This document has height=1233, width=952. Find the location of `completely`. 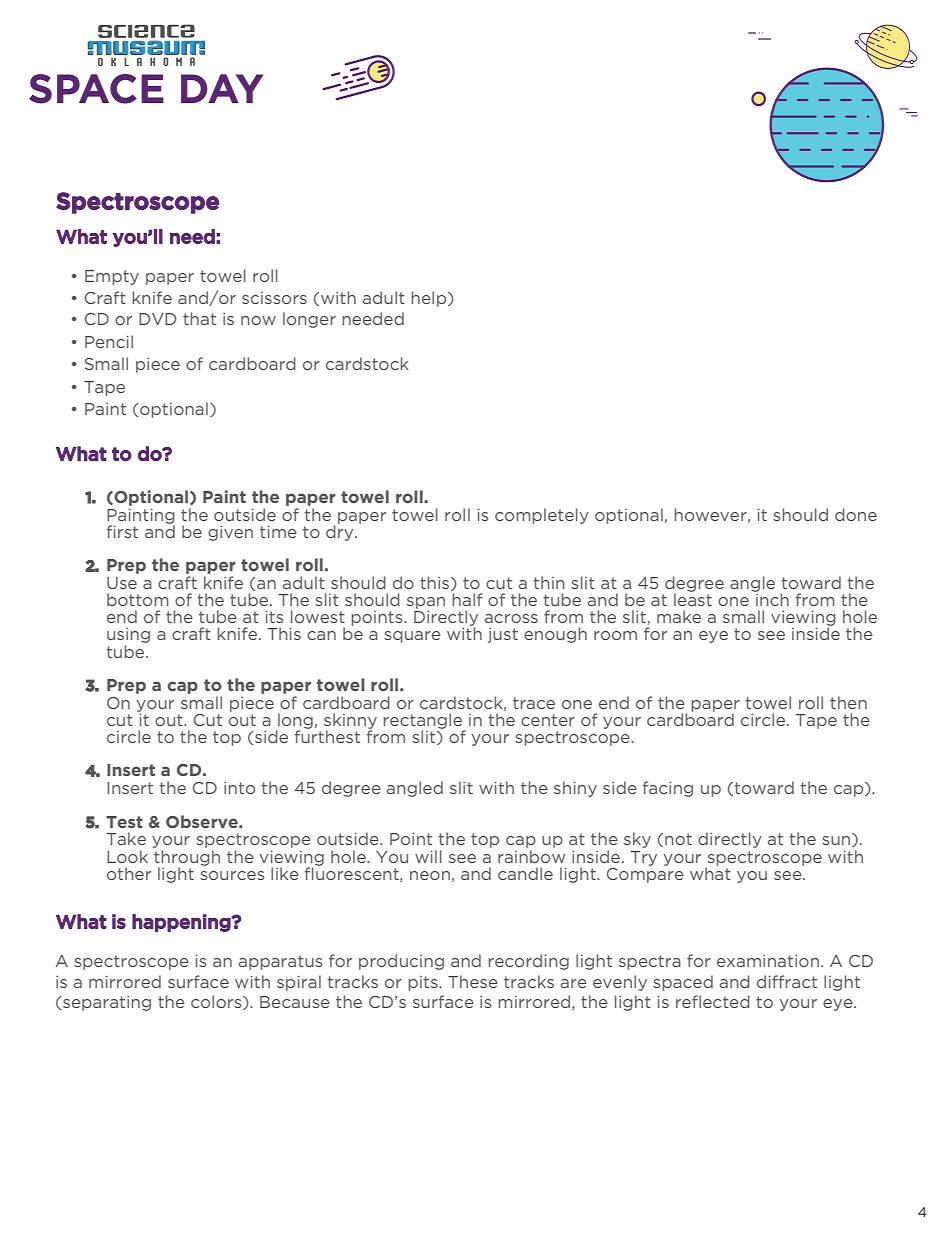

completely is located at coordinates (542, 516).
